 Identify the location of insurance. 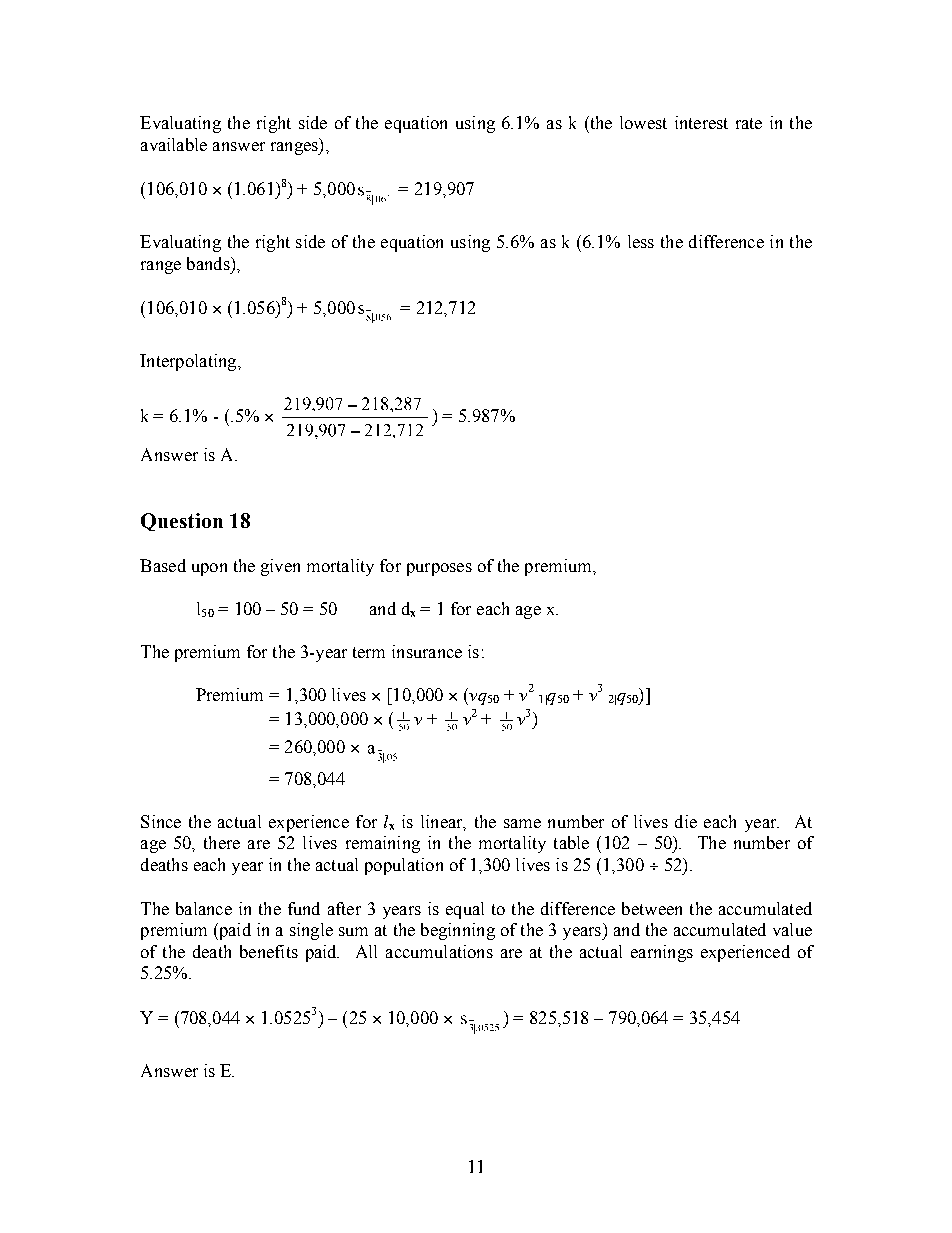
(427, 651).
